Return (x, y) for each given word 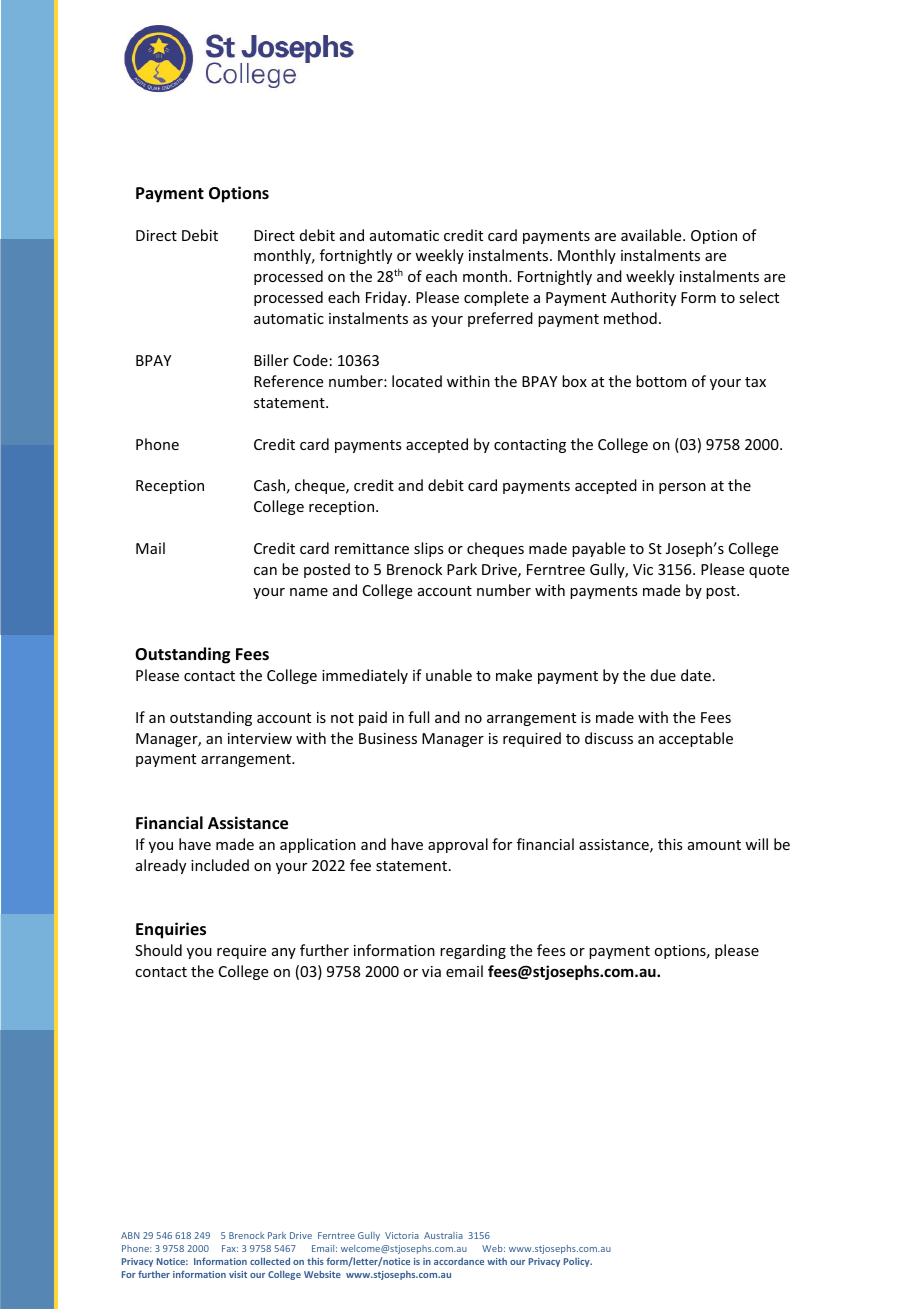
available (652, 235)
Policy (578, 1262)
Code (310, 360)
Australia (443, 1235)
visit (238, 1274)
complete (496, 298)
